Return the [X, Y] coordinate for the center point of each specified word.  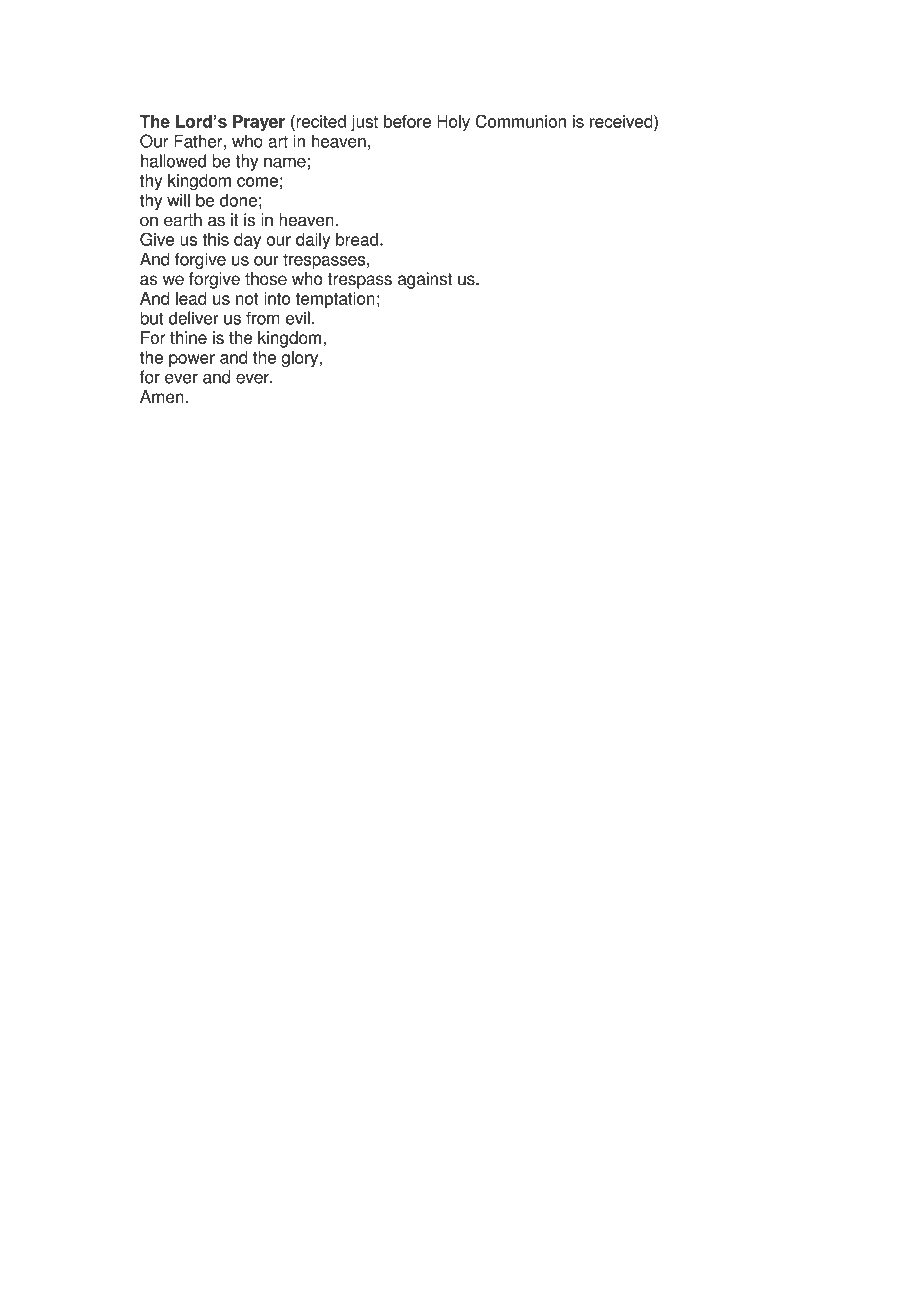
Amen [163, 397]
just [364, 123]
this [216, 239]
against [425, 280]
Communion [520, 121]
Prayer [259, 123]
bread [357, 239]
